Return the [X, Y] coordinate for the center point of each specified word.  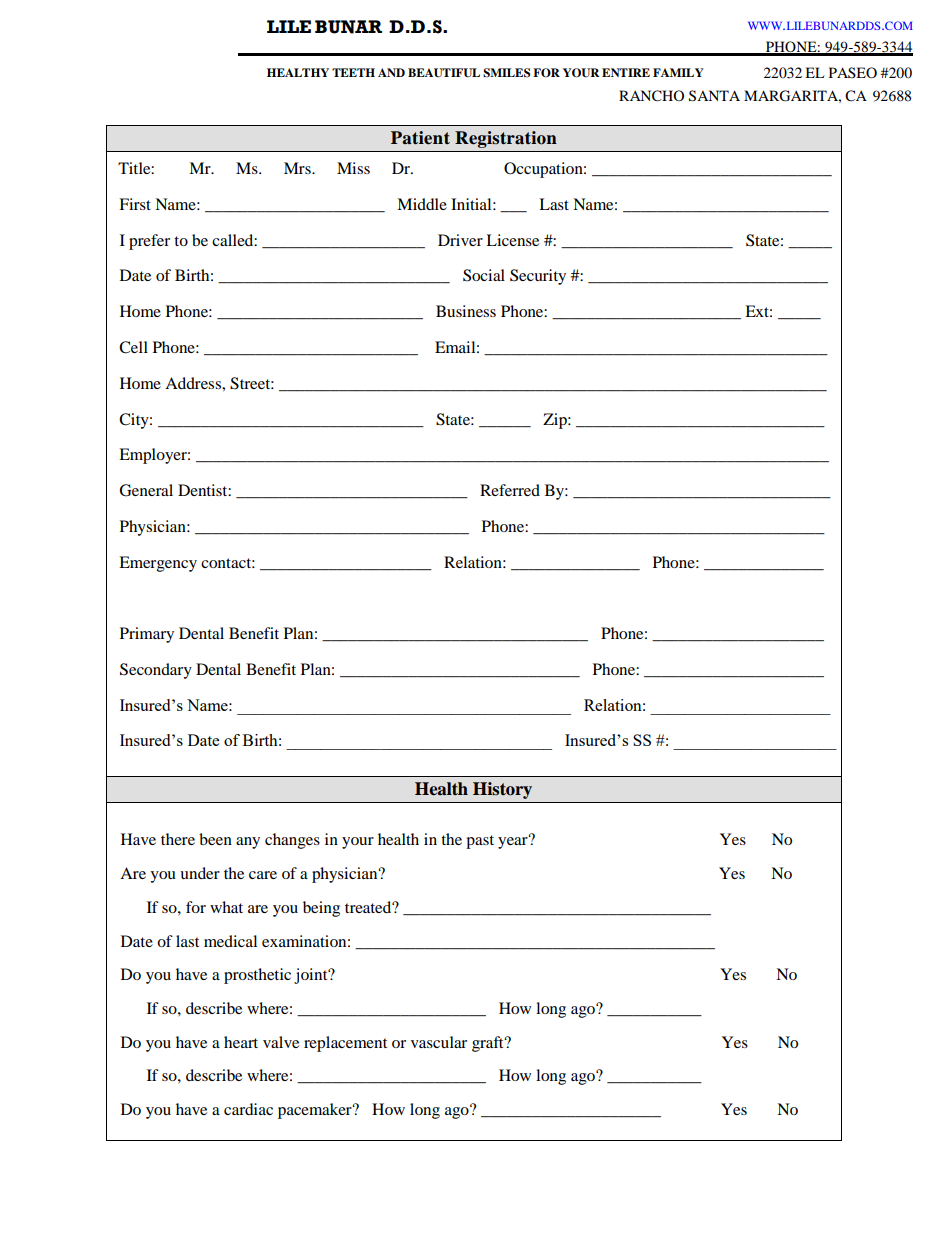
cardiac [248, 1109]
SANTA [714, 96]
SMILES [506, 73]
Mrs [298, 168]
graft [489, 1044]
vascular [439, 1042]
